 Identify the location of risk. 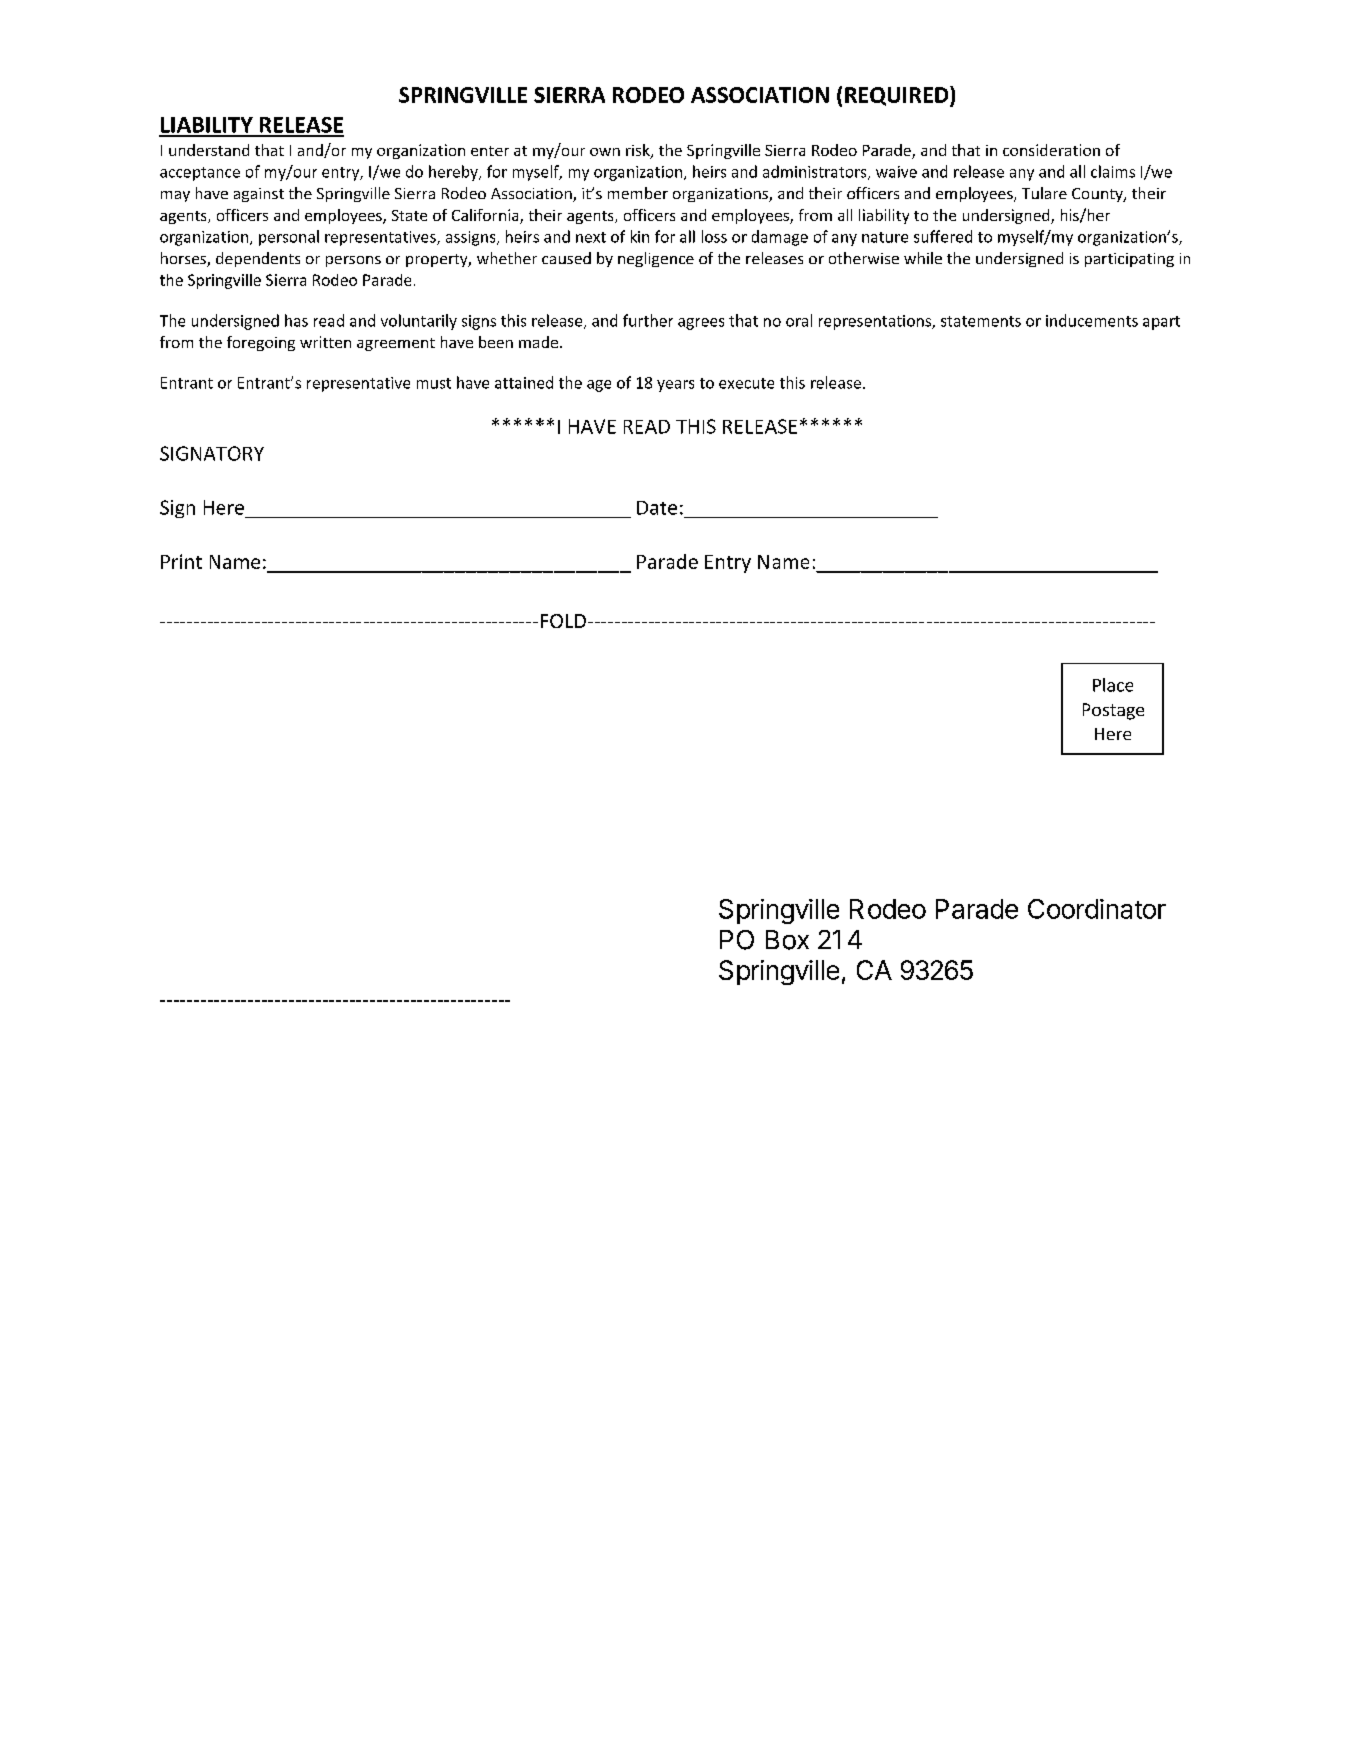
(639, 151).
